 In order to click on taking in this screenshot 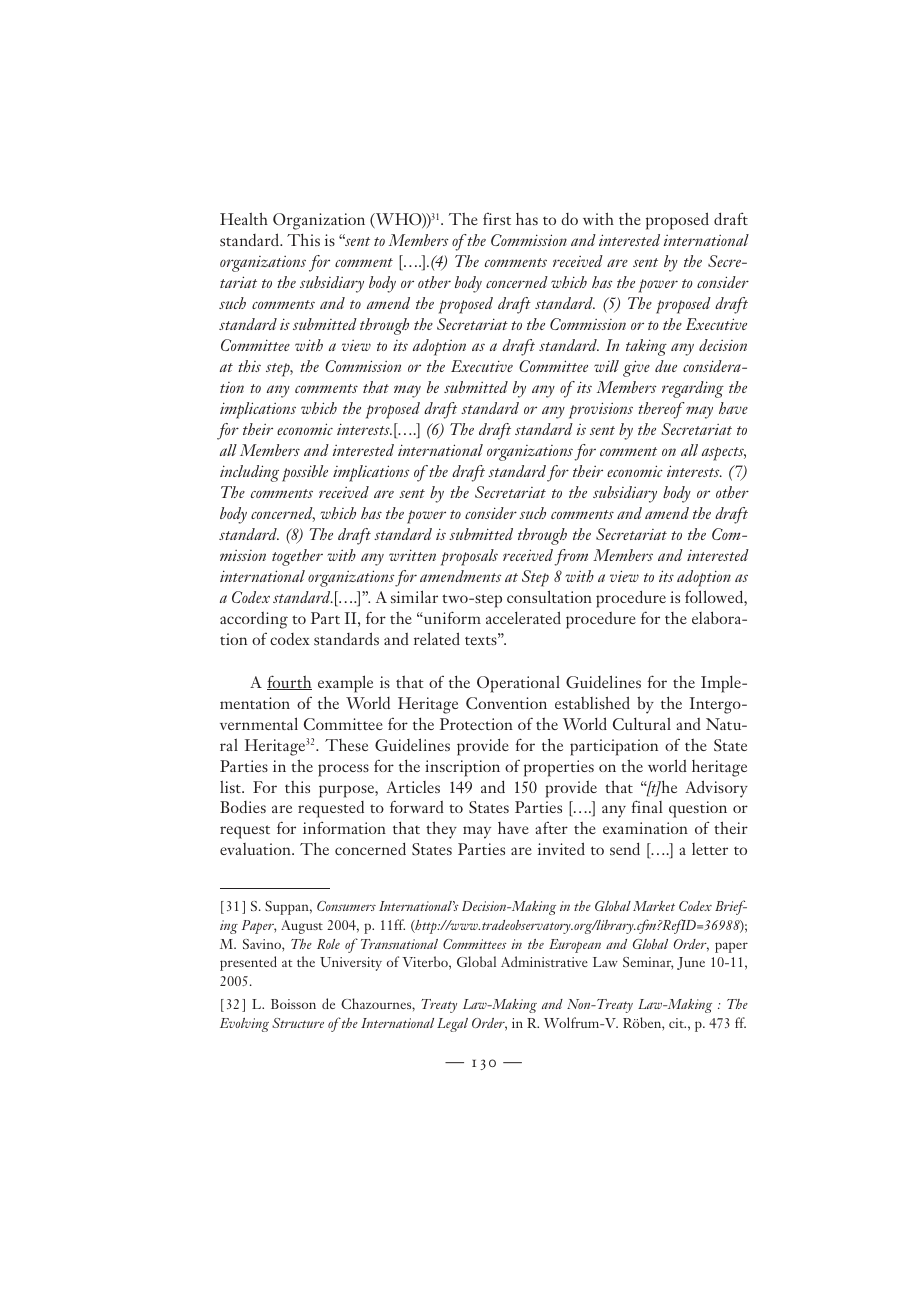, I will do `click(646, 347)`.
